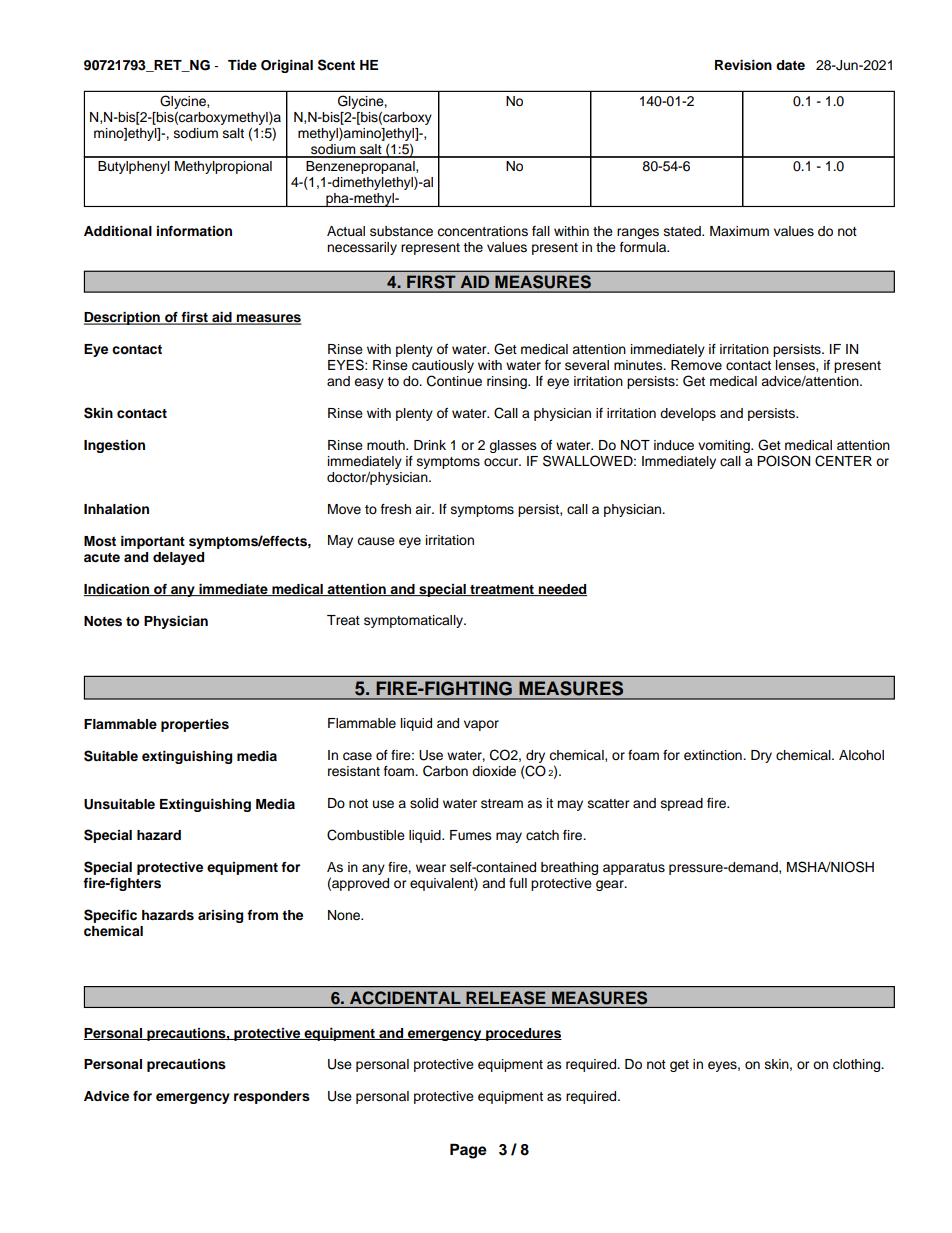 This document has width=952, height=1233. What do you see at coordinates (114, 446) in the document?
I see `Ingestion` at bounding box center [114, 446].
